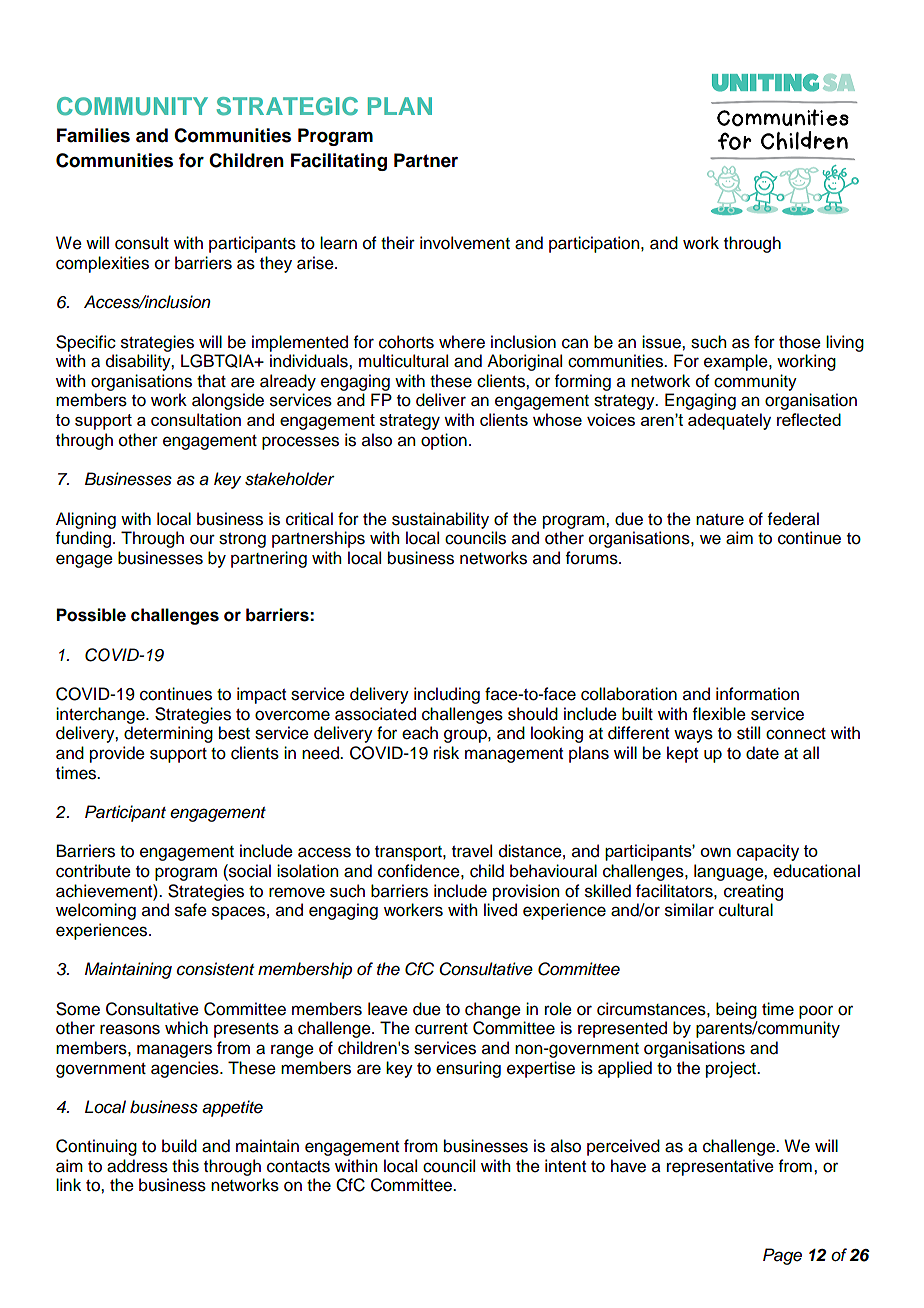 The width and height of the screenshot is (924, 1308). Describe the element at coordinates (168, 734) in the screenshot. I see `determining` at that location.
